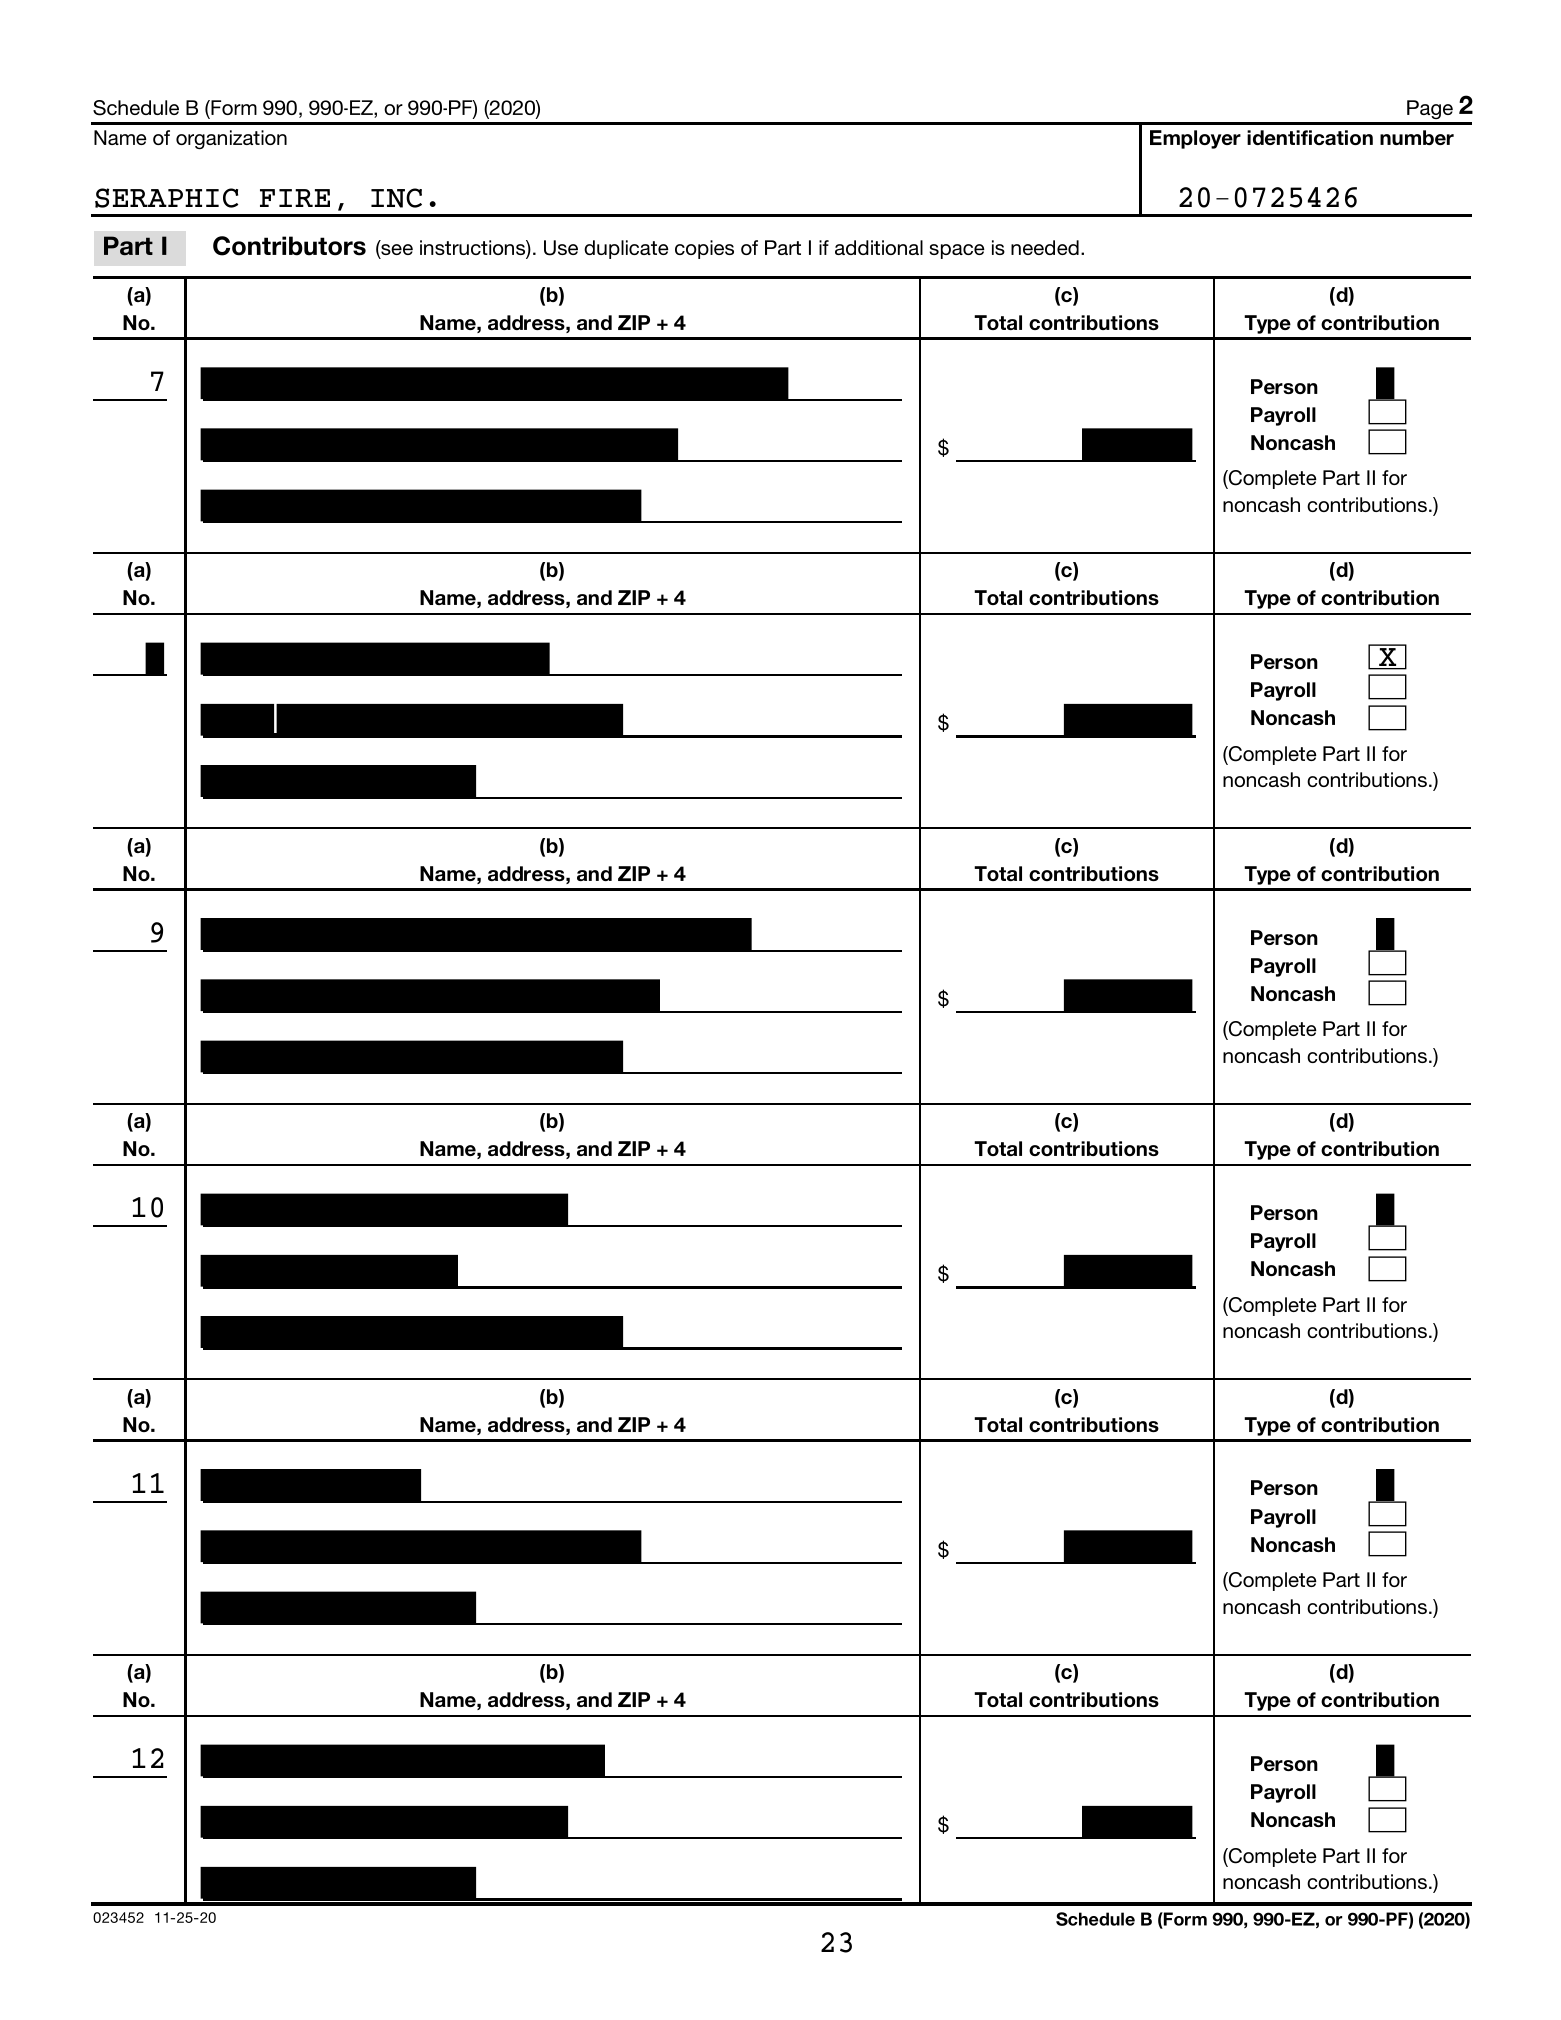  Describe the element at coordinates (879, 247) in the screenshot. I see `additional` at that location.
